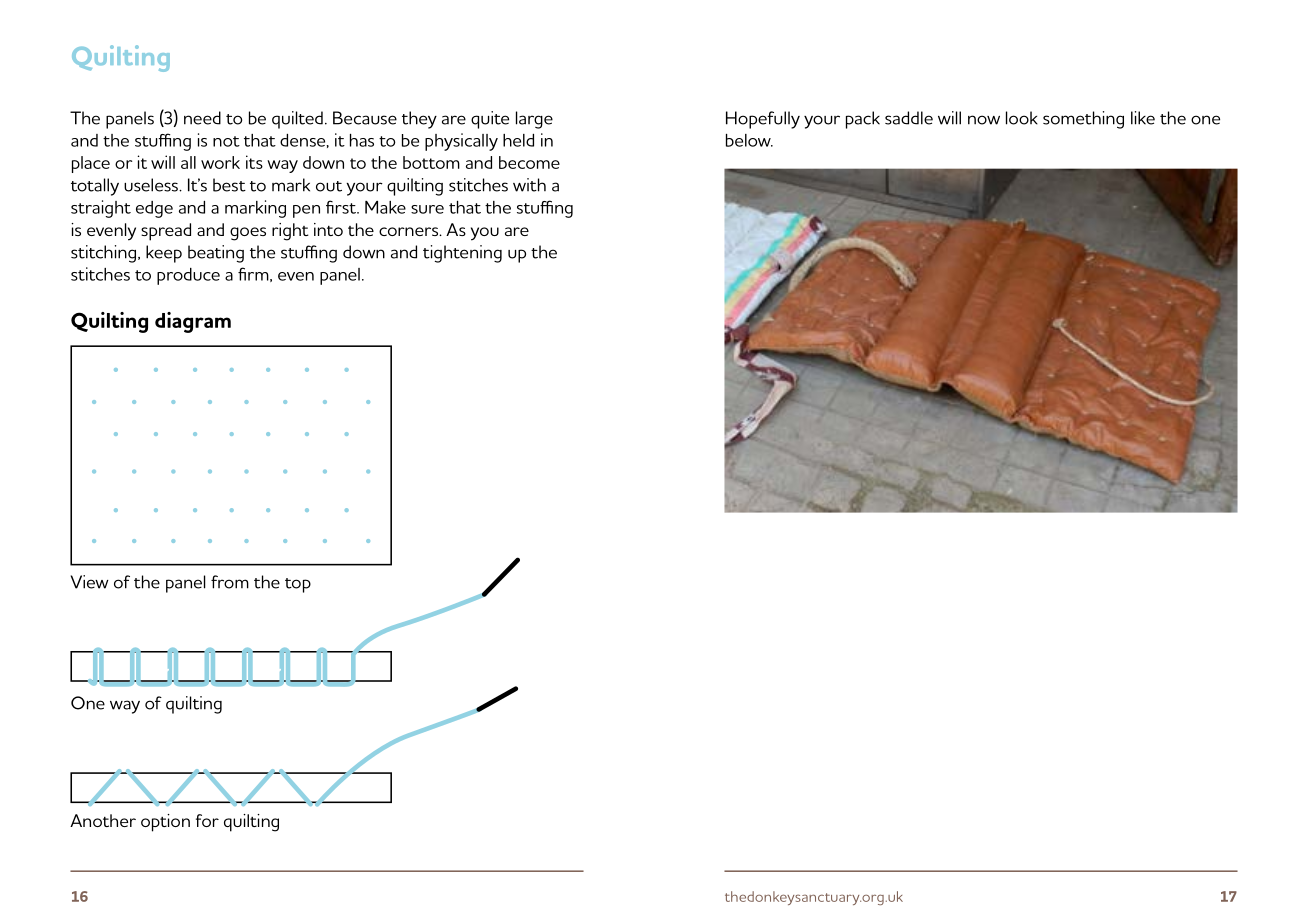  Describe the element at coordinates (410, 231) in the page. I see `corners` at that location.
